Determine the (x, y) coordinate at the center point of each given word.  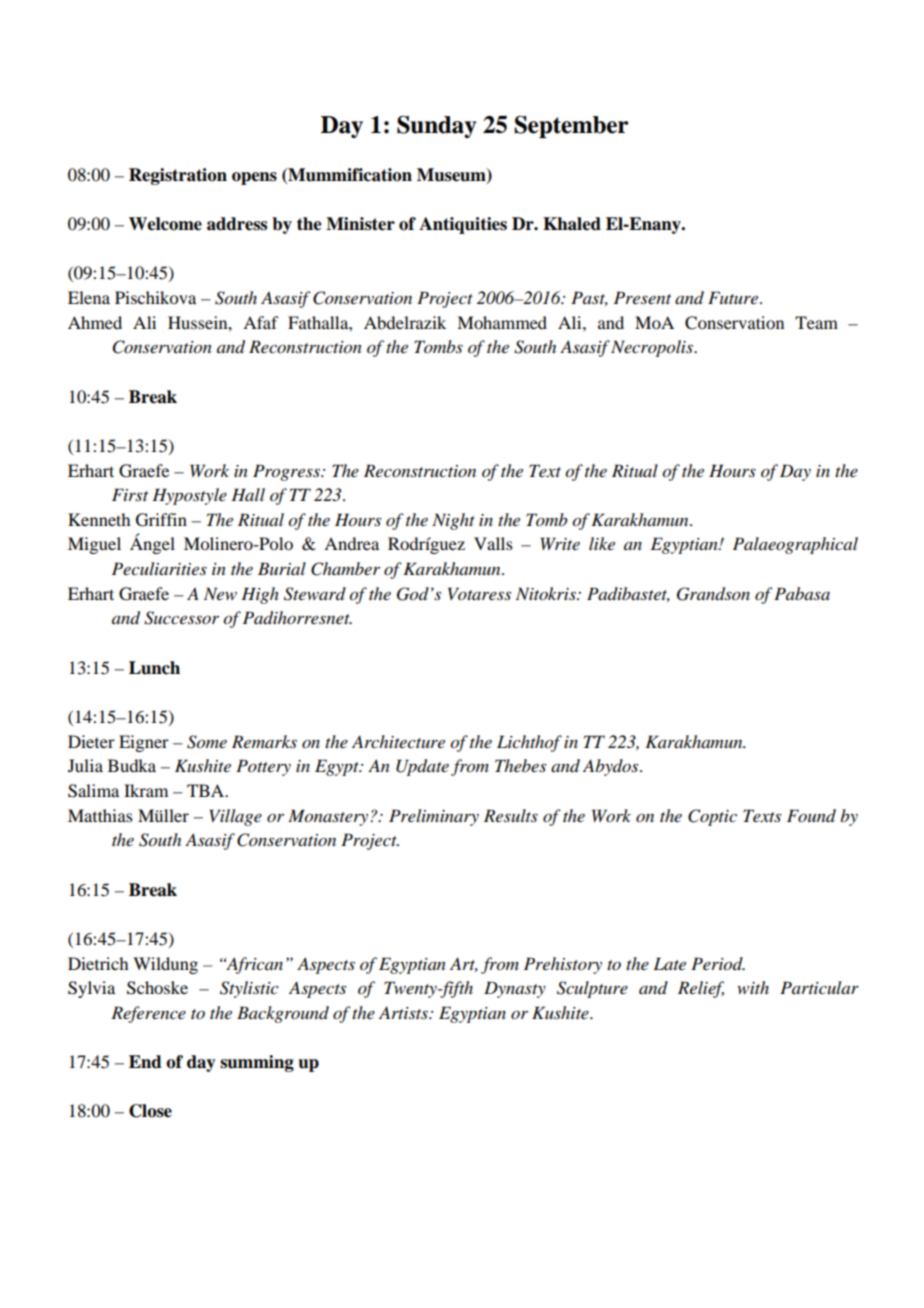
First (130, 494)
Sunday (436, 127)
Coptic (712, 817)
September (571, 126)
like (602, 543)
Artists (404, 1012)
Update (422, 767)
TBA (207, 790)
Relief (701, 989)
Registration (178, 176)
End (145, 1062)
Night (453, 521)
